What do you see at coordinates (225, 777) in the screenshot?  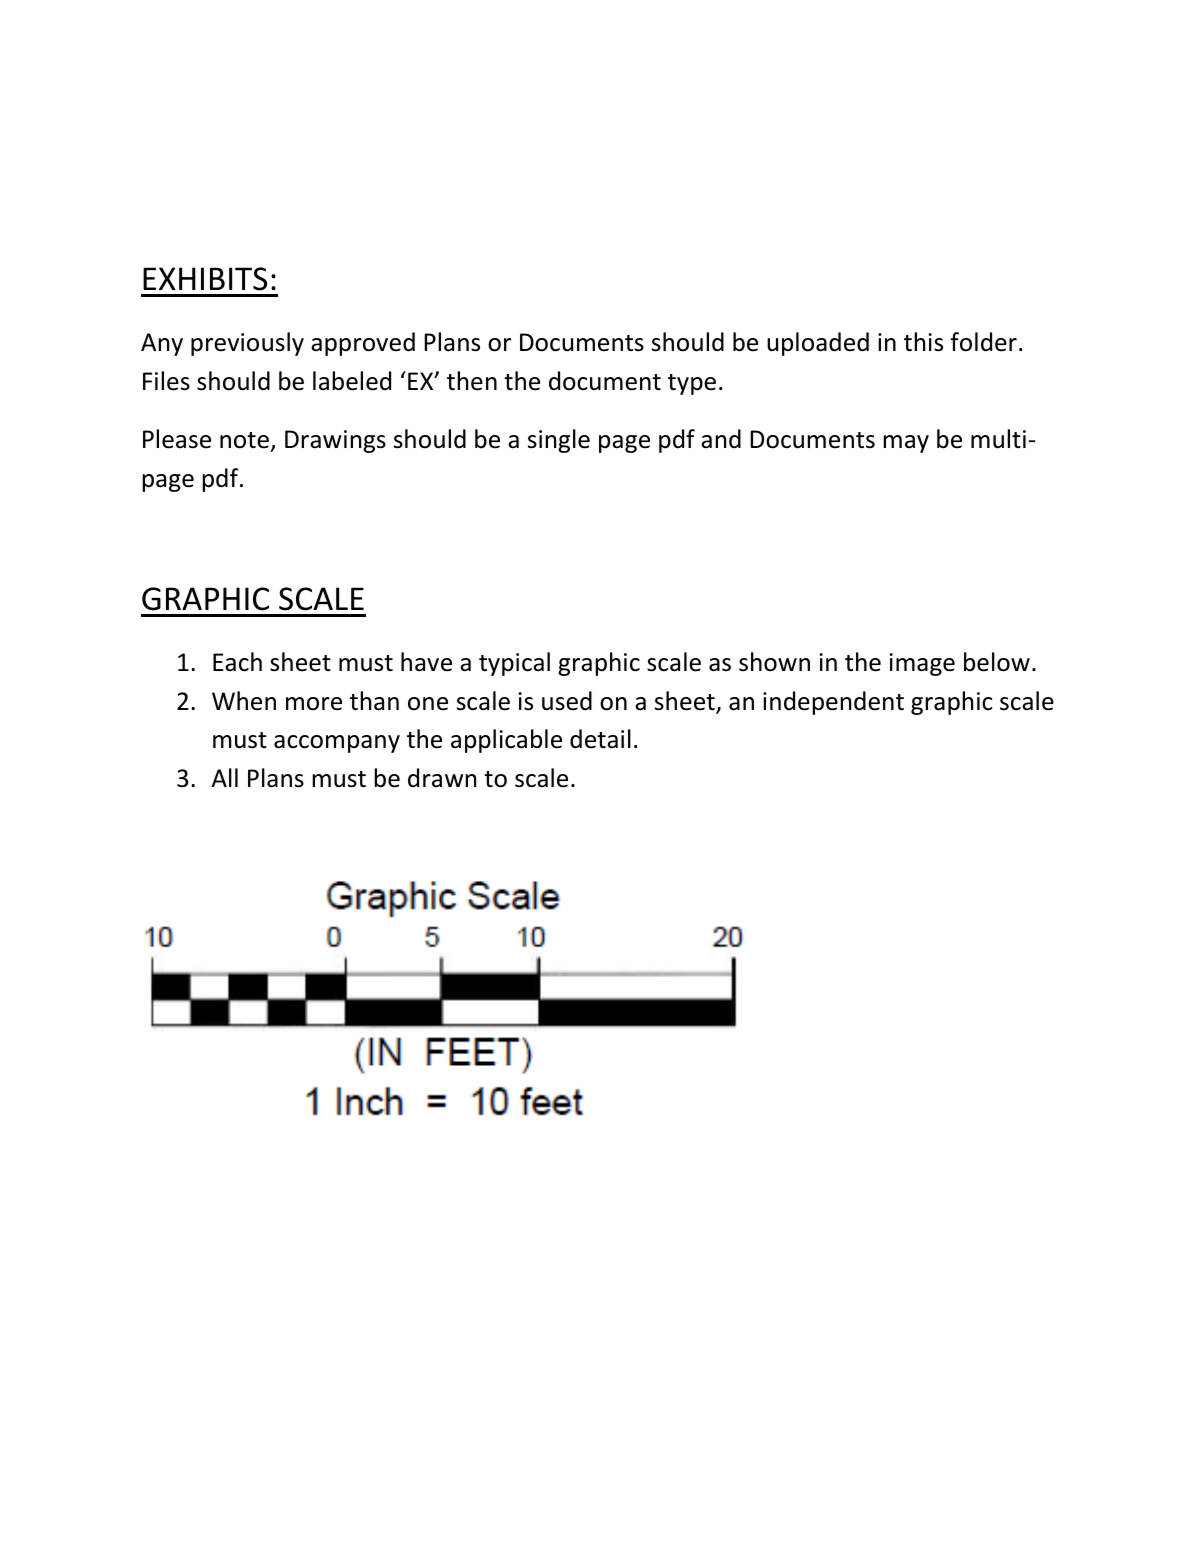 I see `All` at bounding box center [225, 777].
